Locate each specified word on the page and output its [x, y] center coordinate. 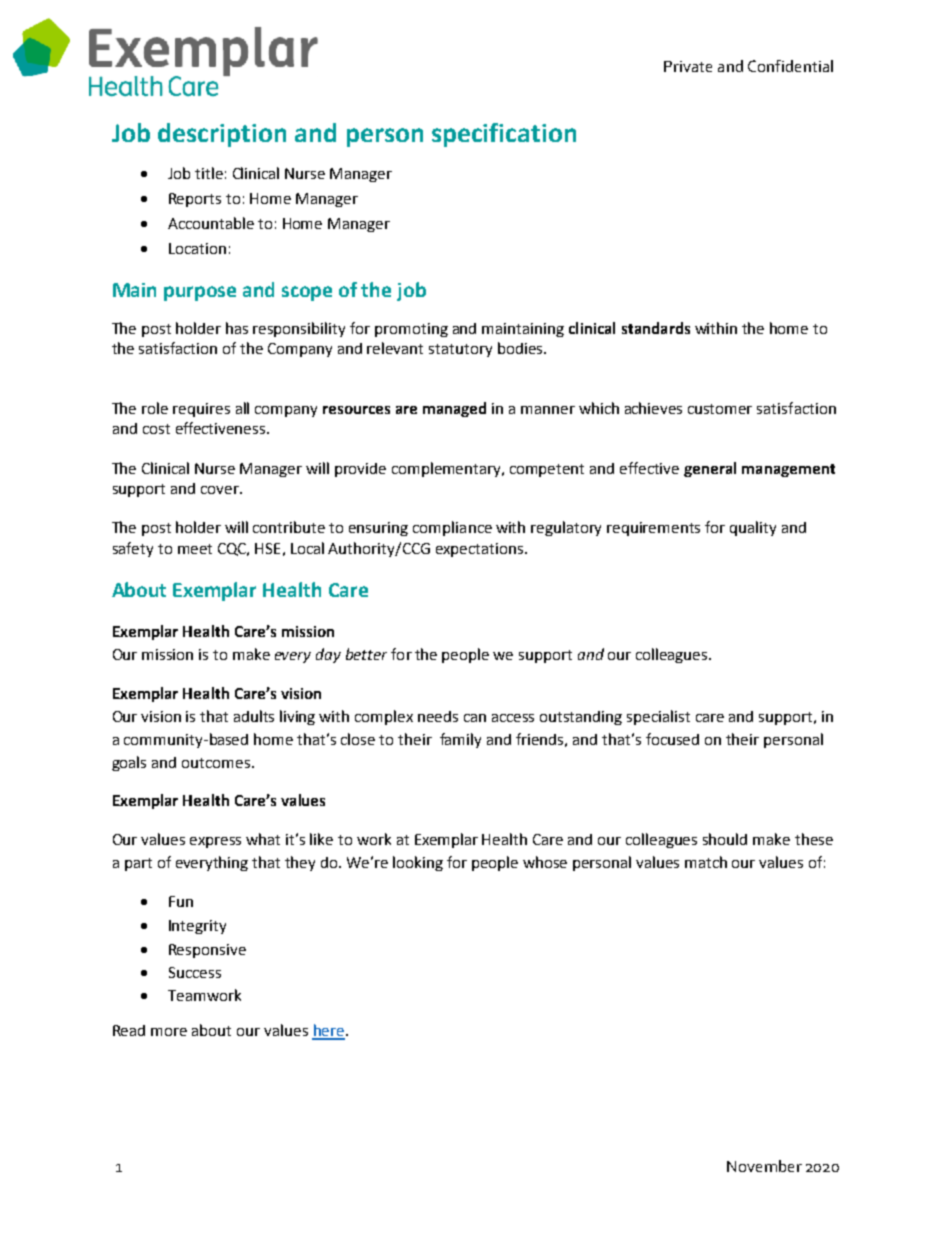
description [222, 135]
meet [195, 549]
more [169, 1032]
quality [753, 528]
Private [688, 66]
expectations [481, 550]
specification [504, 135]
